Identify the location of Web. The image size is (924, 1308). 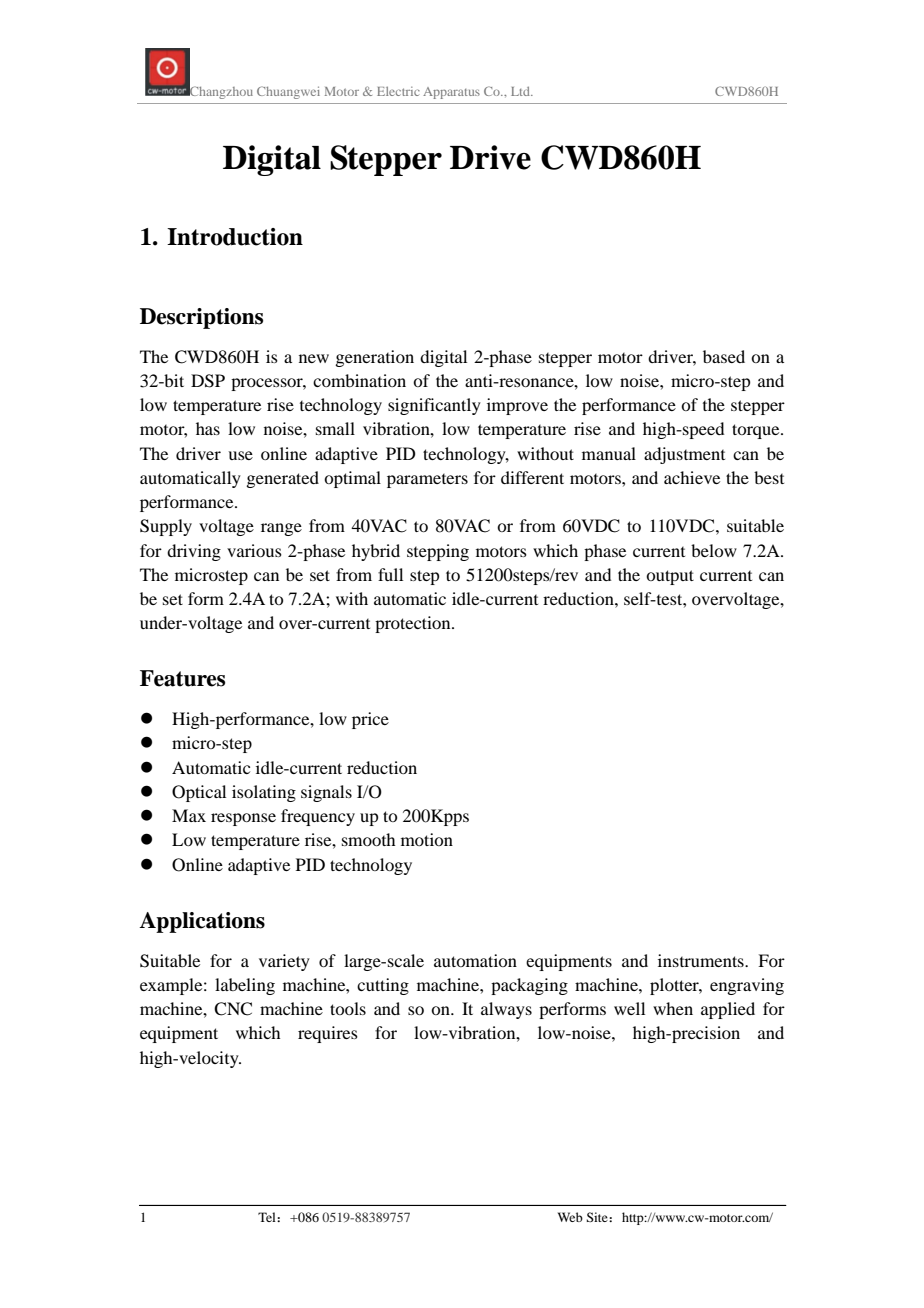
(570, 1217).
